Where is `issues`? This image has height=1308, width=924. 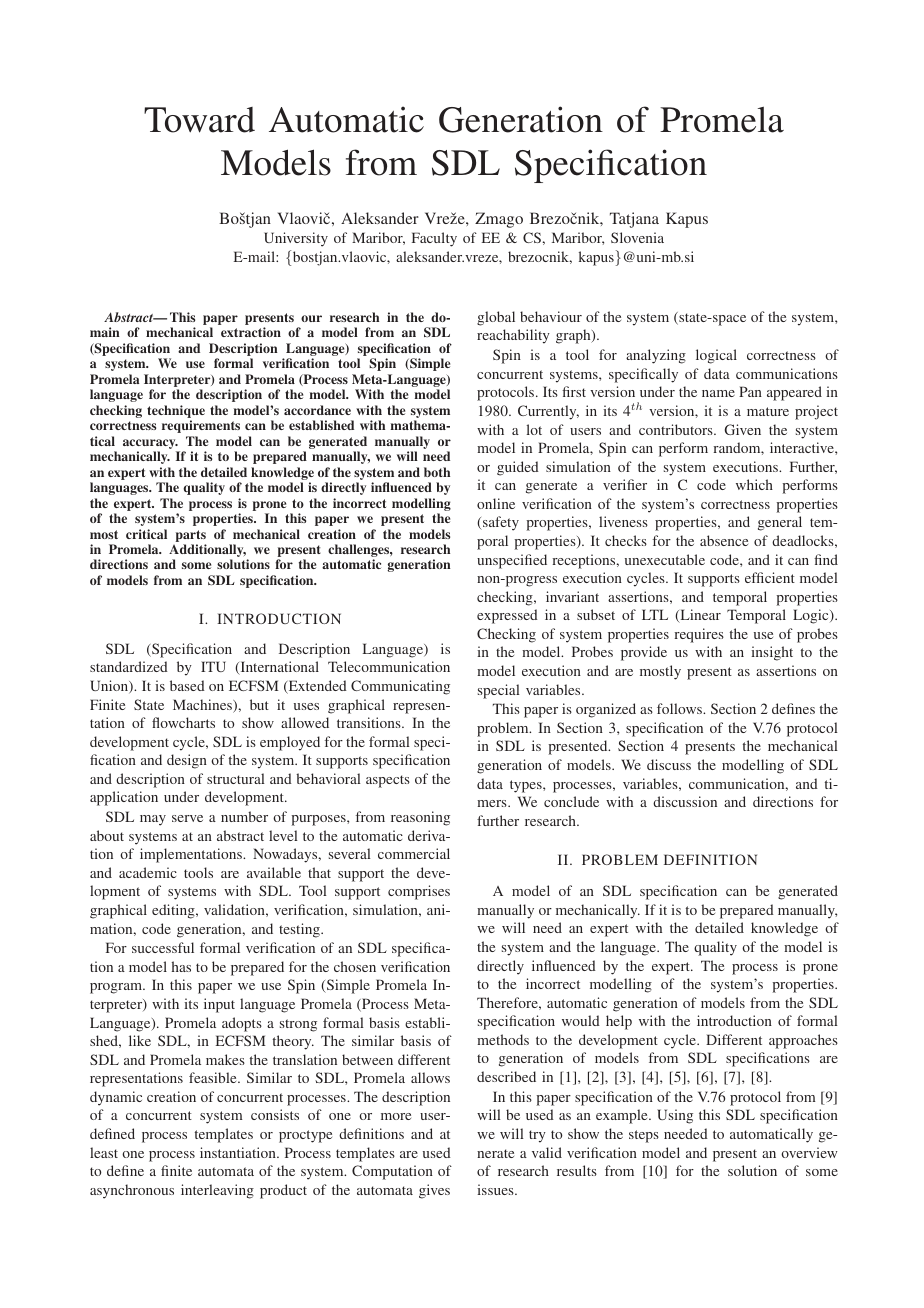
issues is located at coordinates (496, 1189).
